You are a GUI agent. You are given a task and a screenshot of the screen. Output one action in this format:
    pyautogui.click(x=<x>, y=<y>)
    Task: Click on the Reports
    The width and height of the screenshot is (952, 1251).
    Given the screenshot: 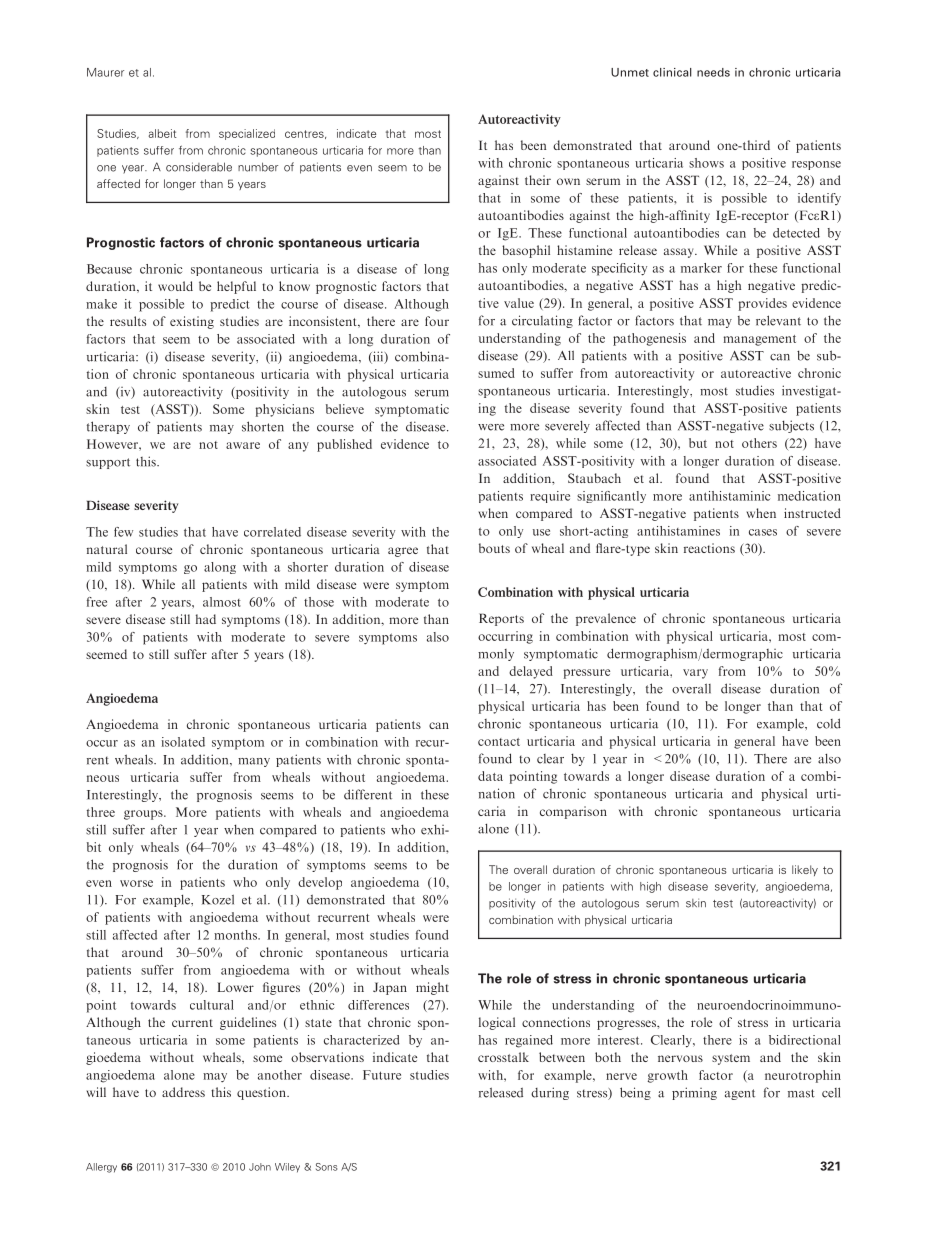 What is the action you would take?
    pyautogui.click(x=501, y=619)
